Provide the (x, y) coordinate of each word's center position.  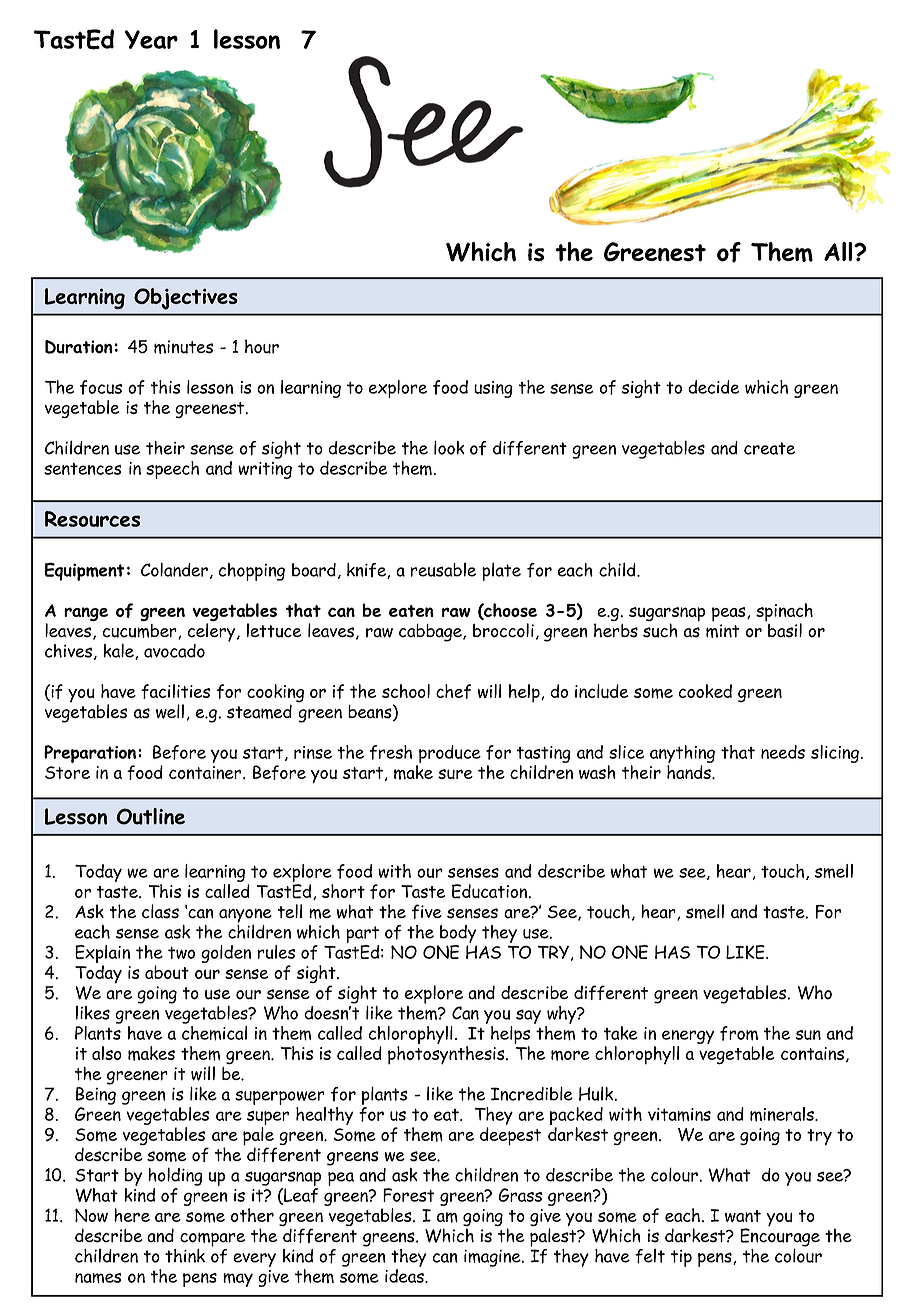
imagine (493, 1258)
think (185, 1256)
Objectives (186, 299)
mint (722, 631)
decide (713, 387)
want (743, 1216)
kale (119, 651)
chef (453, 691)
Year (151, 39)
